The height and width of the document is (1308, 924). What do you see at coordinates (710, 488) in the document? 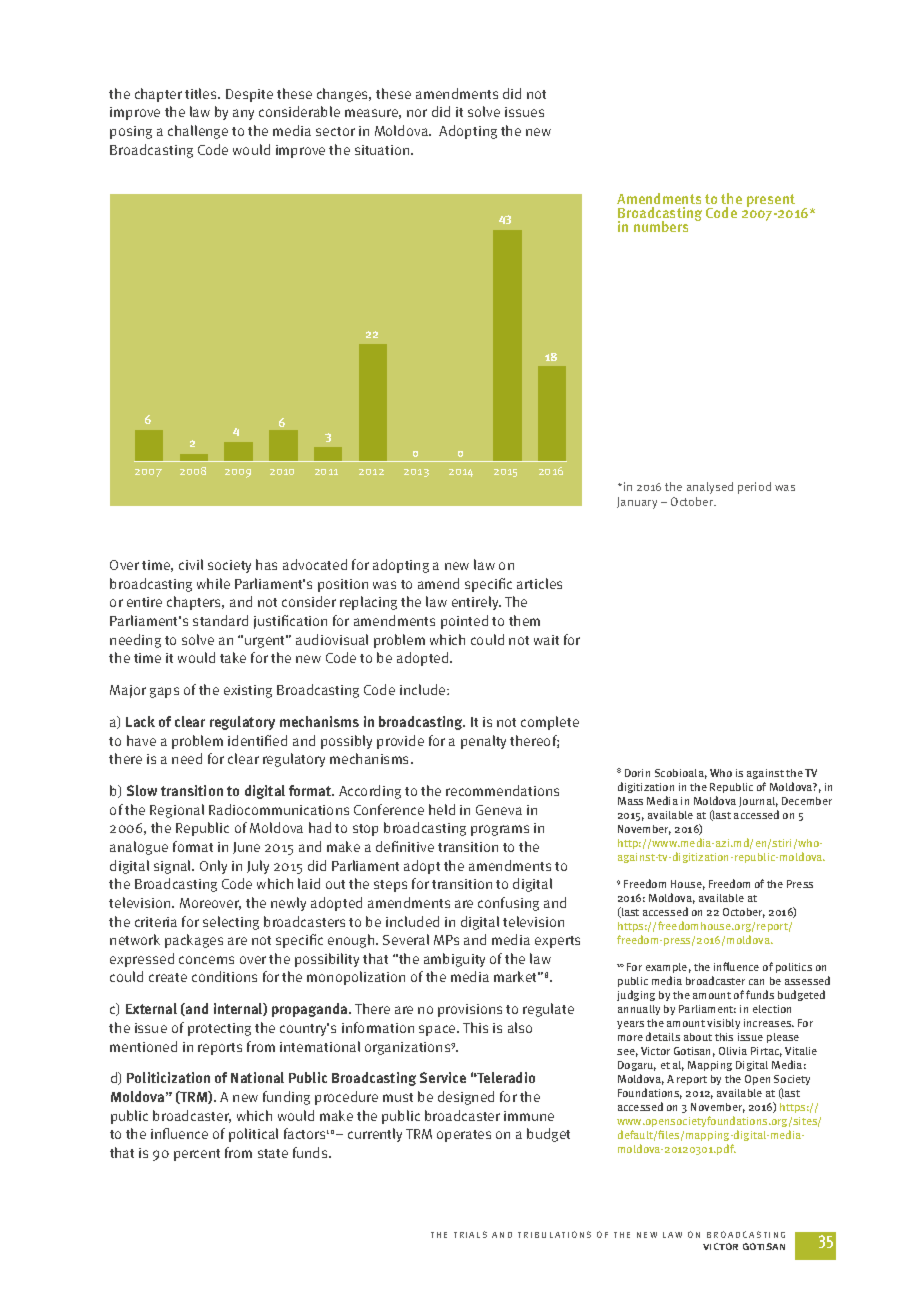
I see `analysed` at bounding box center [710, 488].
